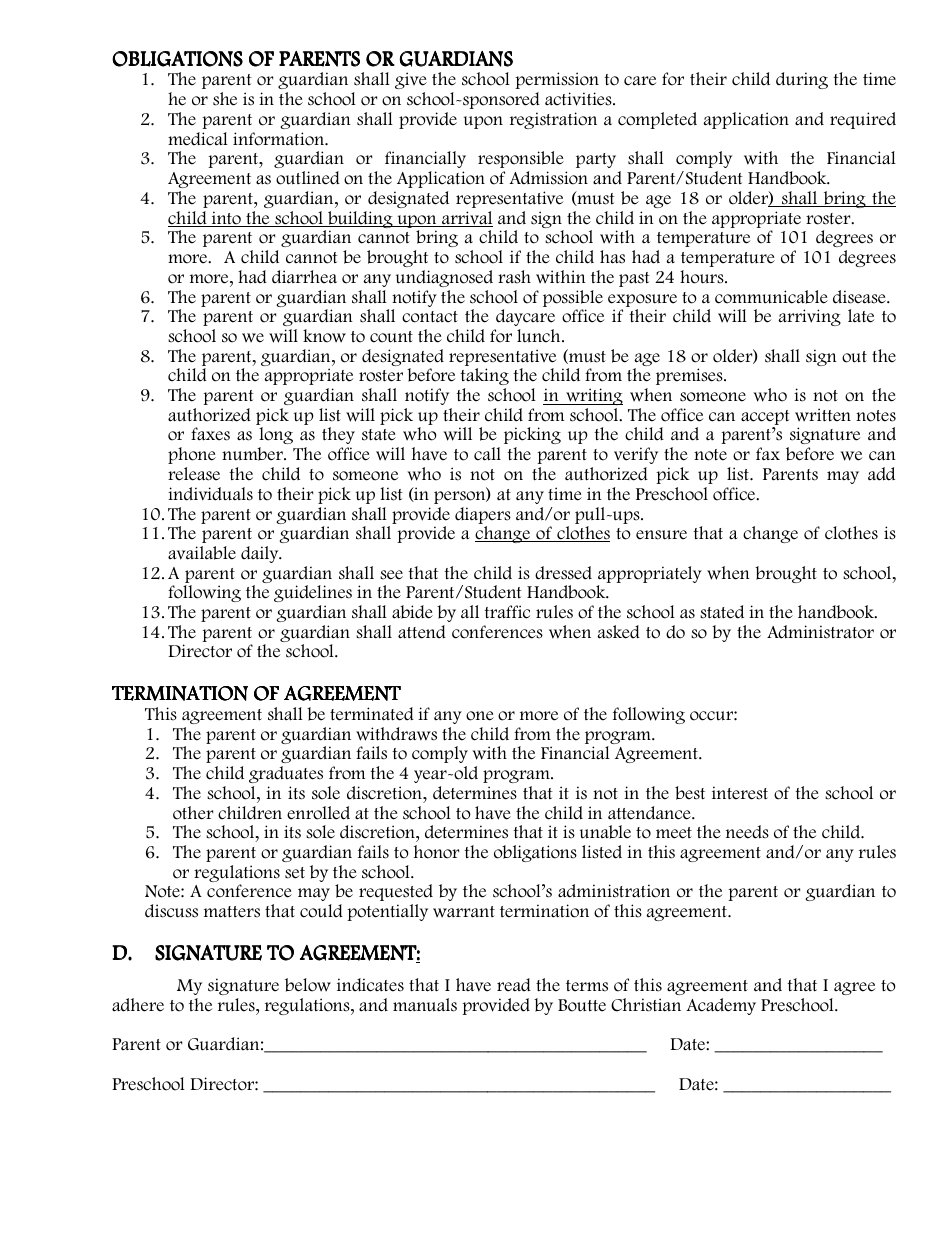  What do you see at coordinates (661, 535) in the screenshot?
I see `ensure` at bounding box center [661, 535].
